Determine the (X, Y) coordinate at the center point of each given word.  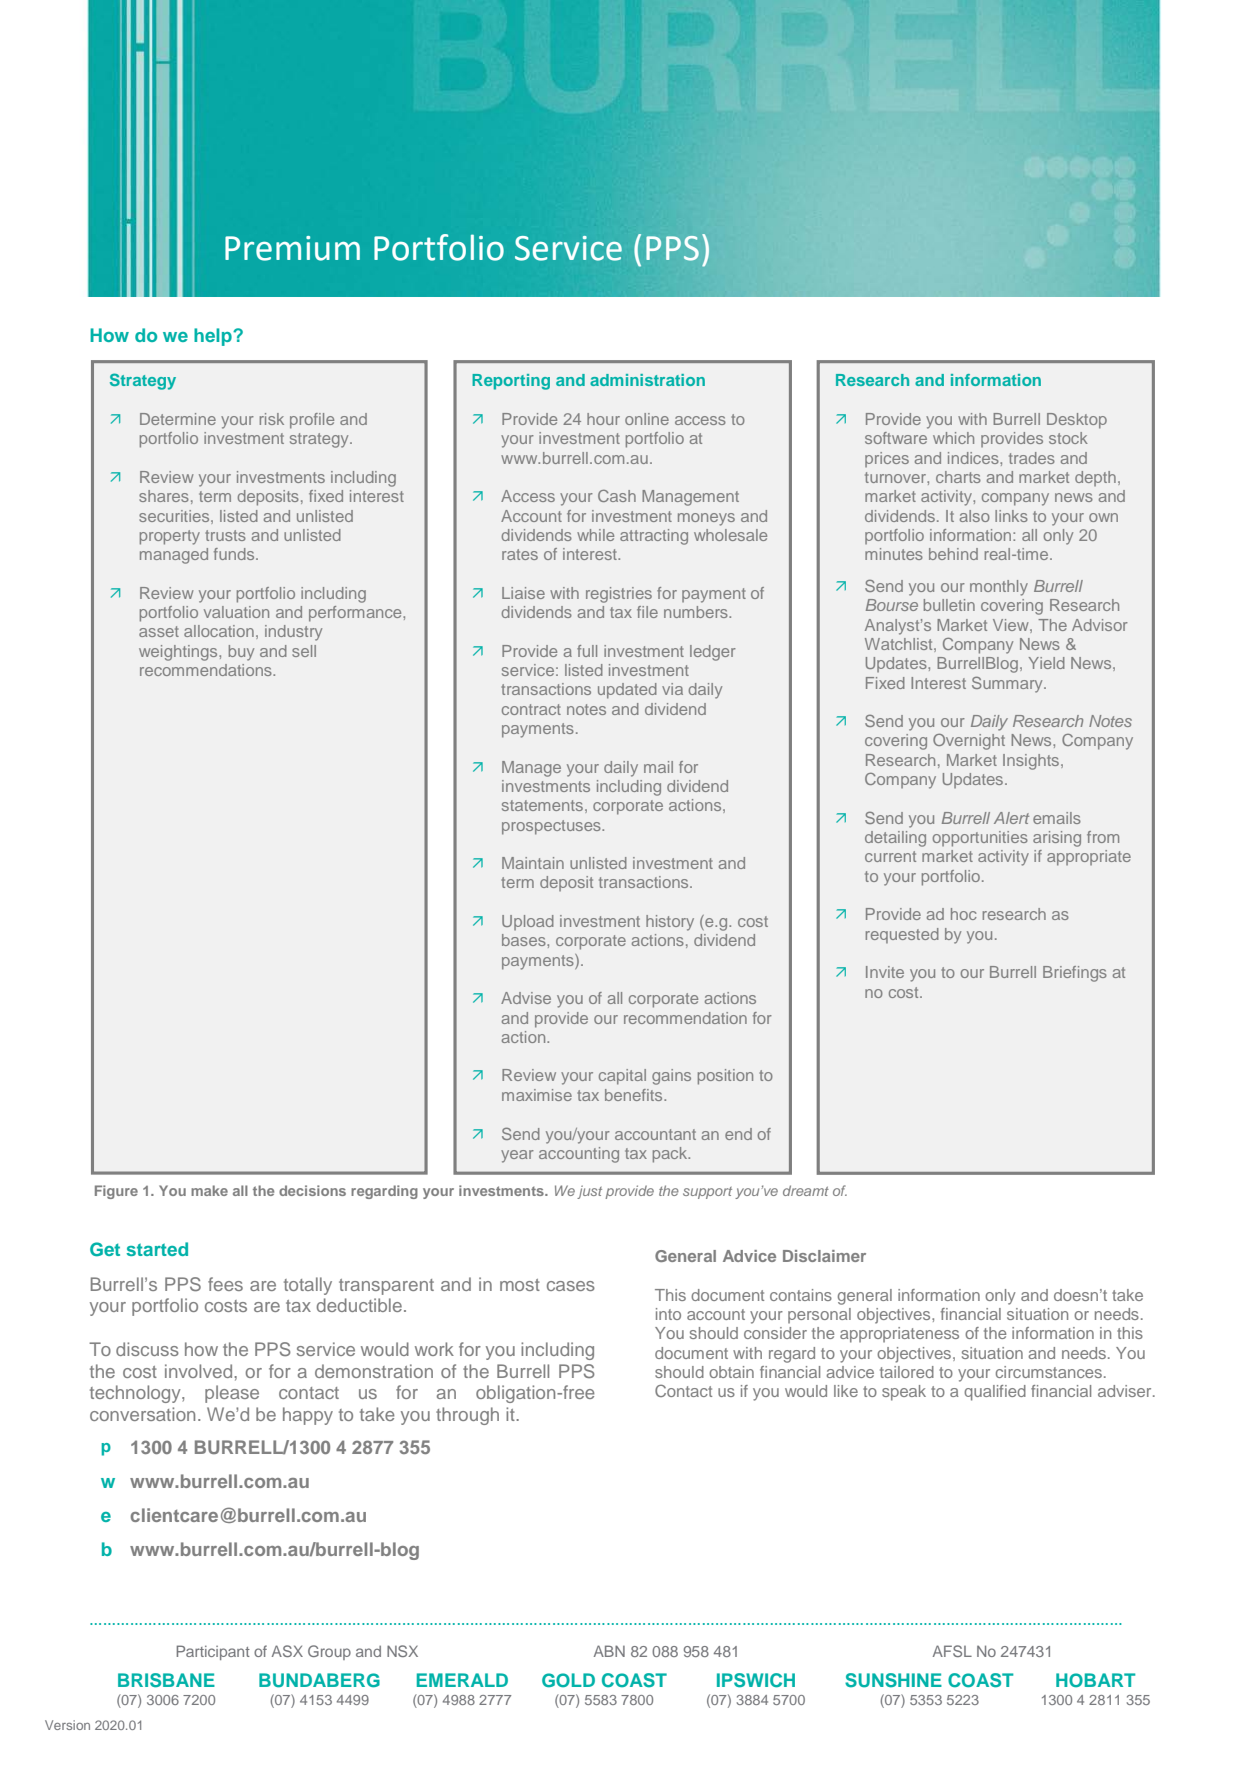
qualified (995, 1393)
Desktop (1077, 421)
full (587, 651)
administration (647, 380)
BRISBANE (166, 1680)
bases (525, 940)
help (214, 337)
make (209, 1190)
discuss (147, 1349)
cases (571, 1286)
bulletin (949, 605)
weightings (179, 653)
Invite (885, 972)
